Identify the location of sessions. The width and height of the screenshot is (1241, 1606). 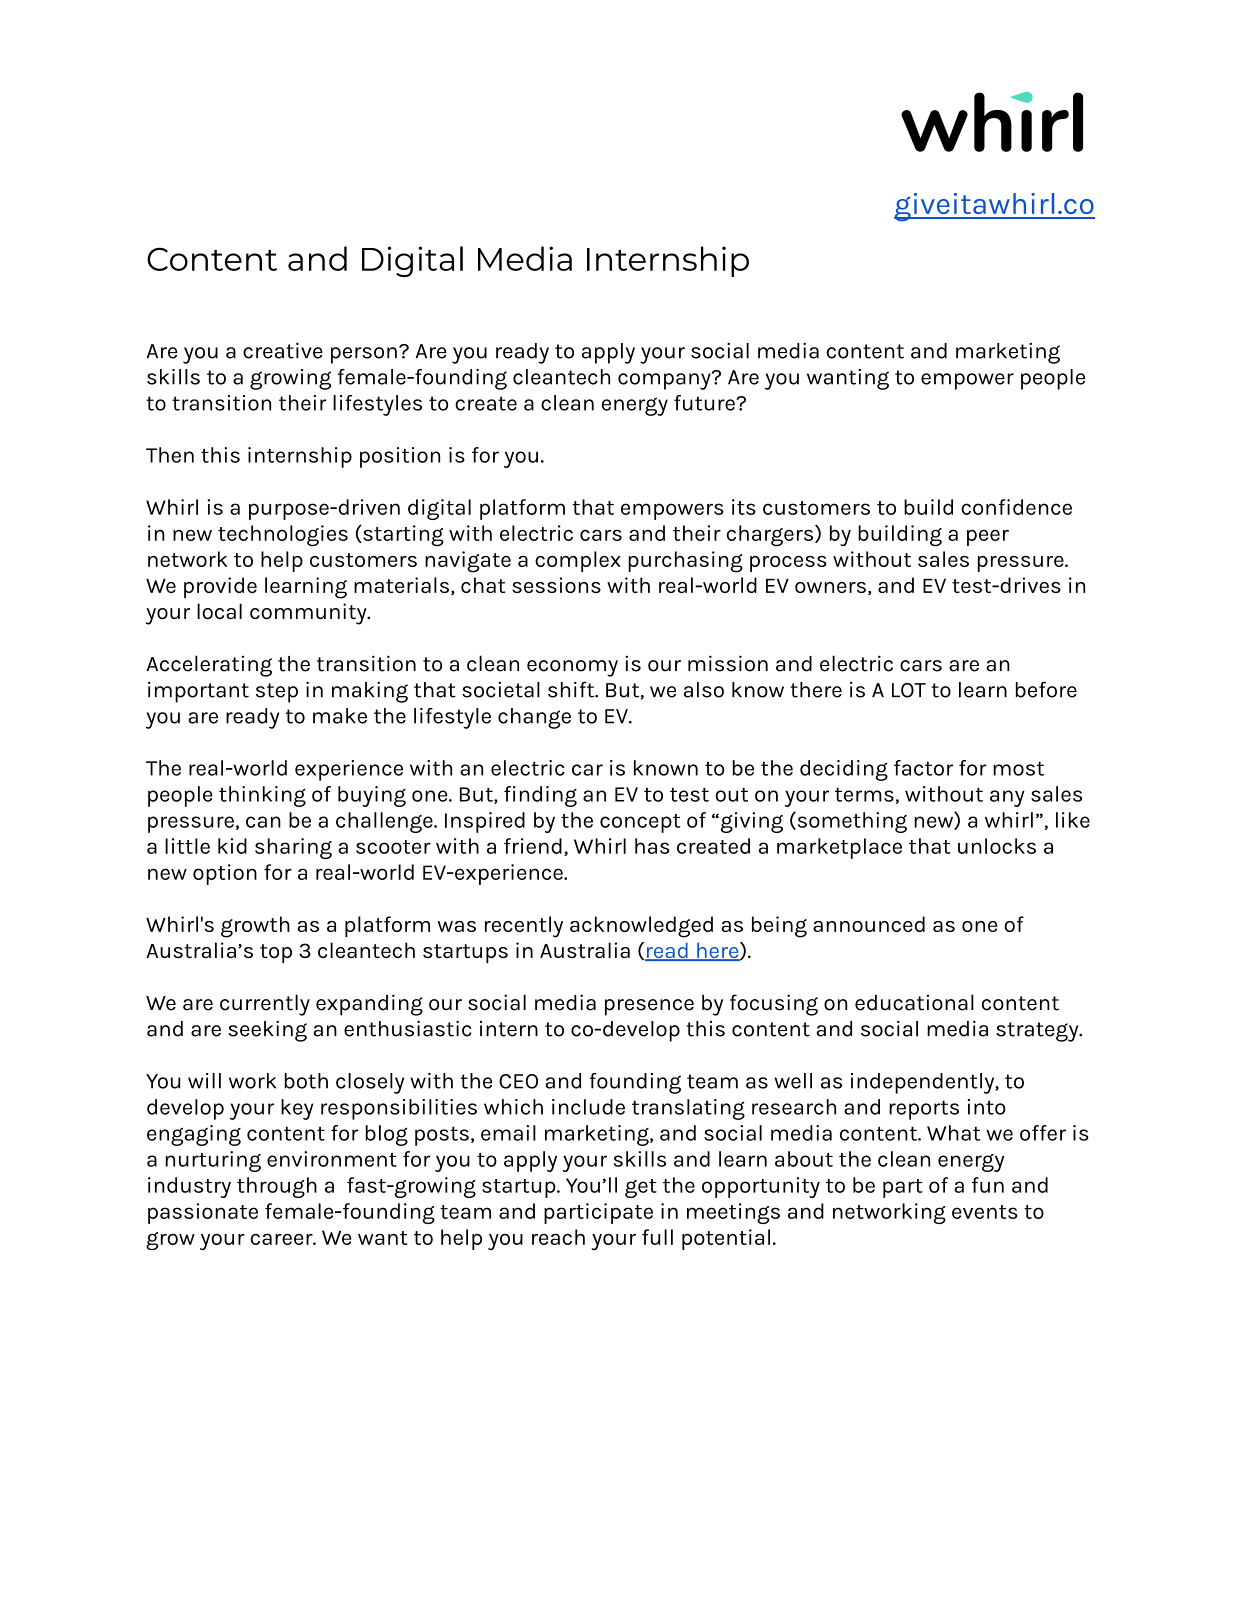
(556, 585).
